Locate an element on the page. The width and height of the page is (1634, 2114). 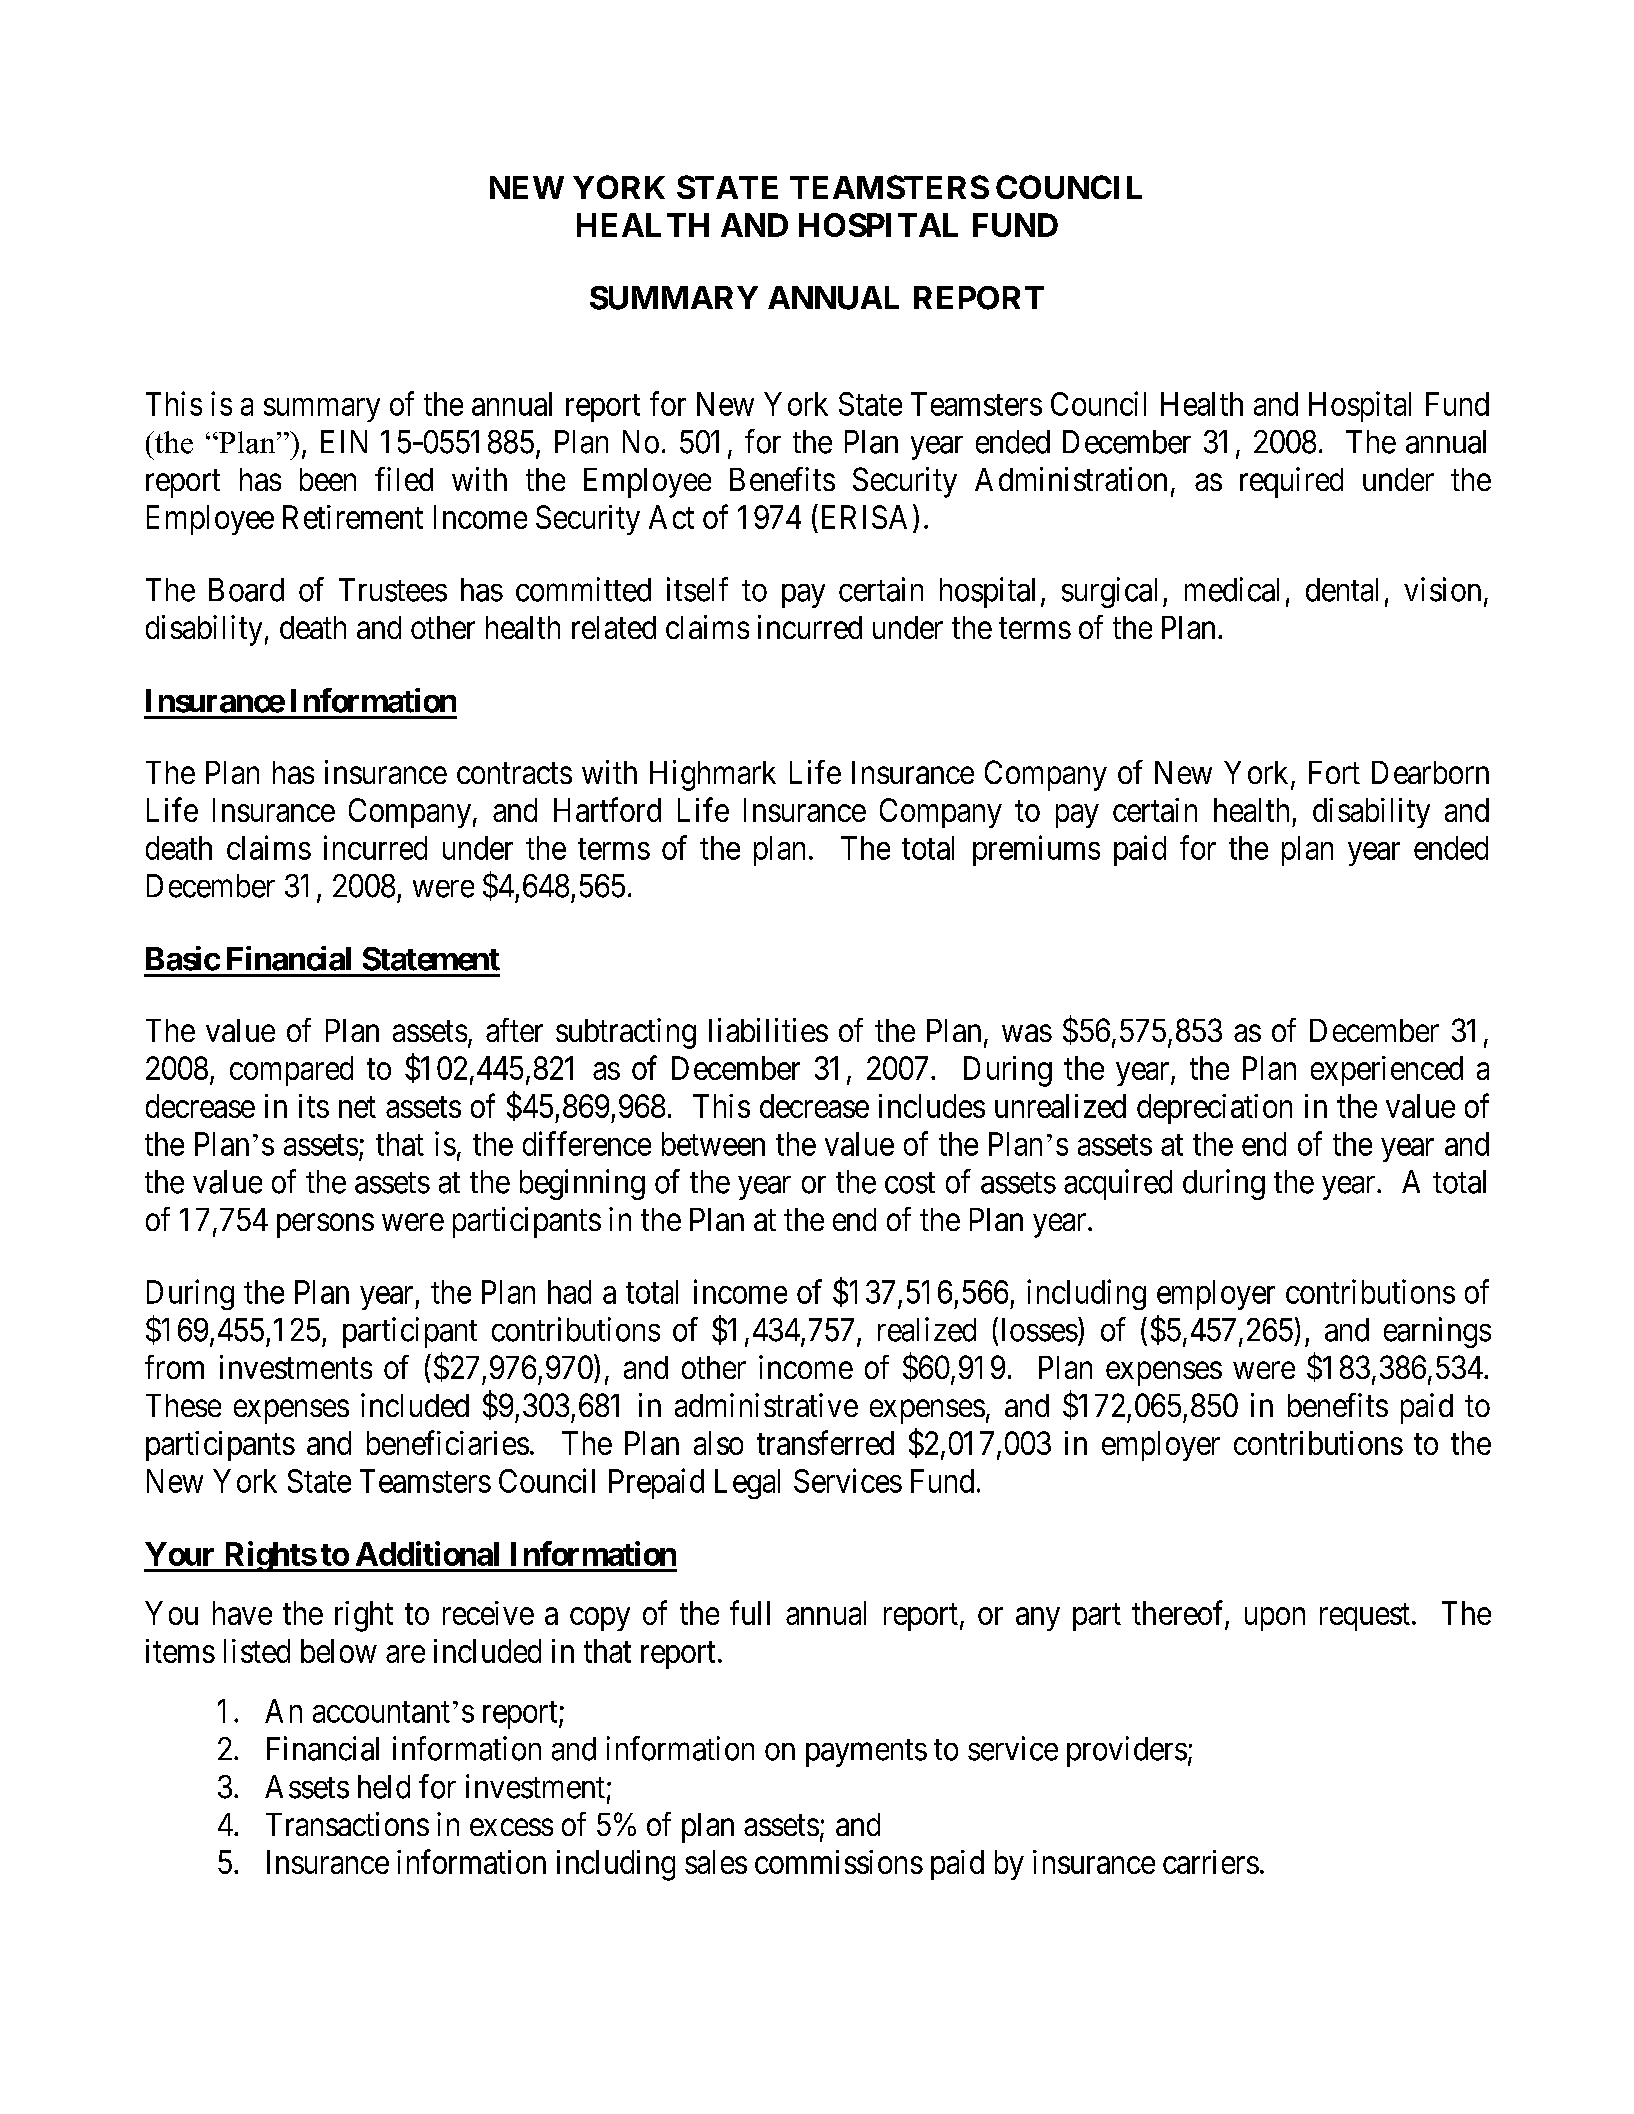
depreciation is located at coordinates (1214, 1109).
